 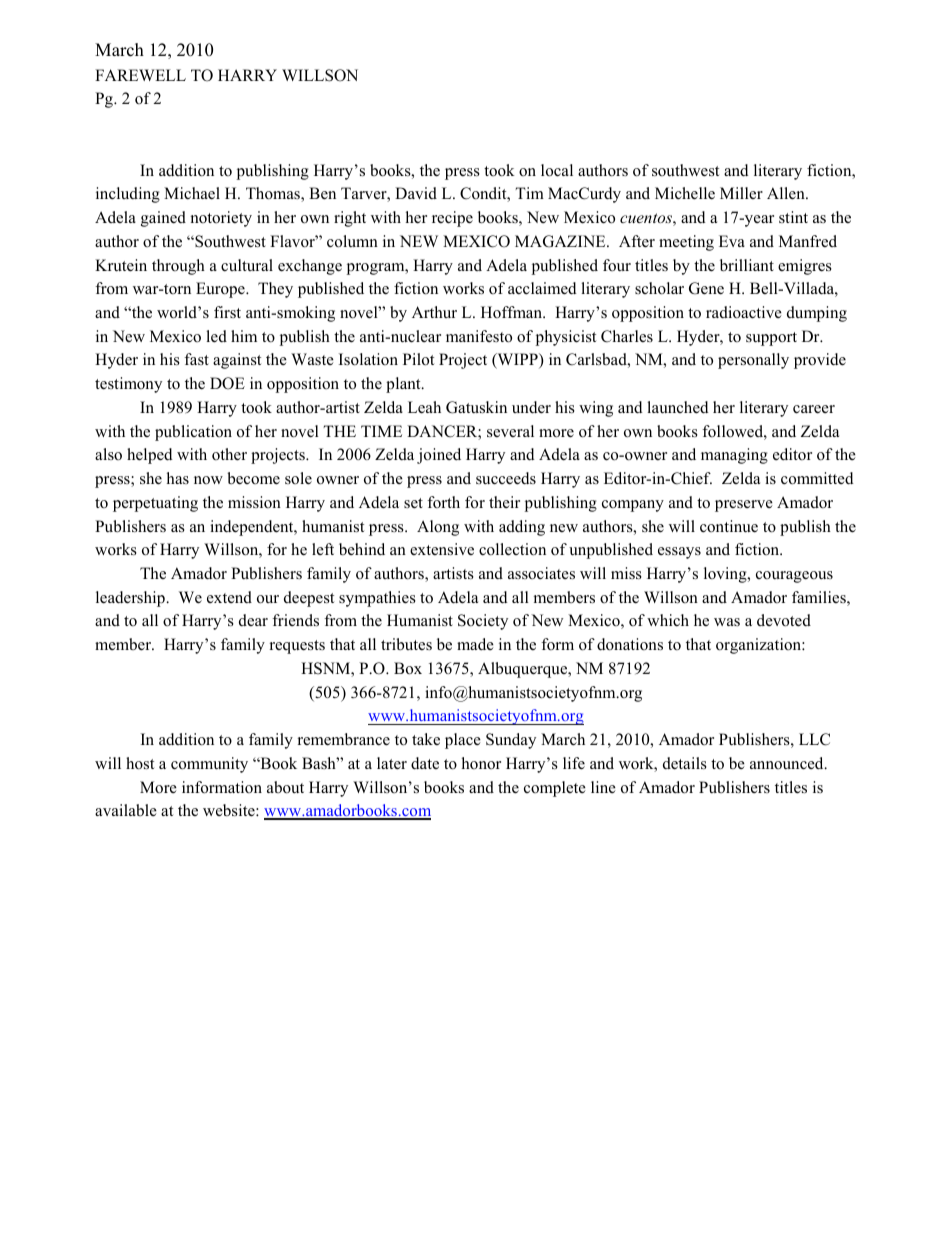 I want to click on FAREWELL, so click(x=140, y=75).
